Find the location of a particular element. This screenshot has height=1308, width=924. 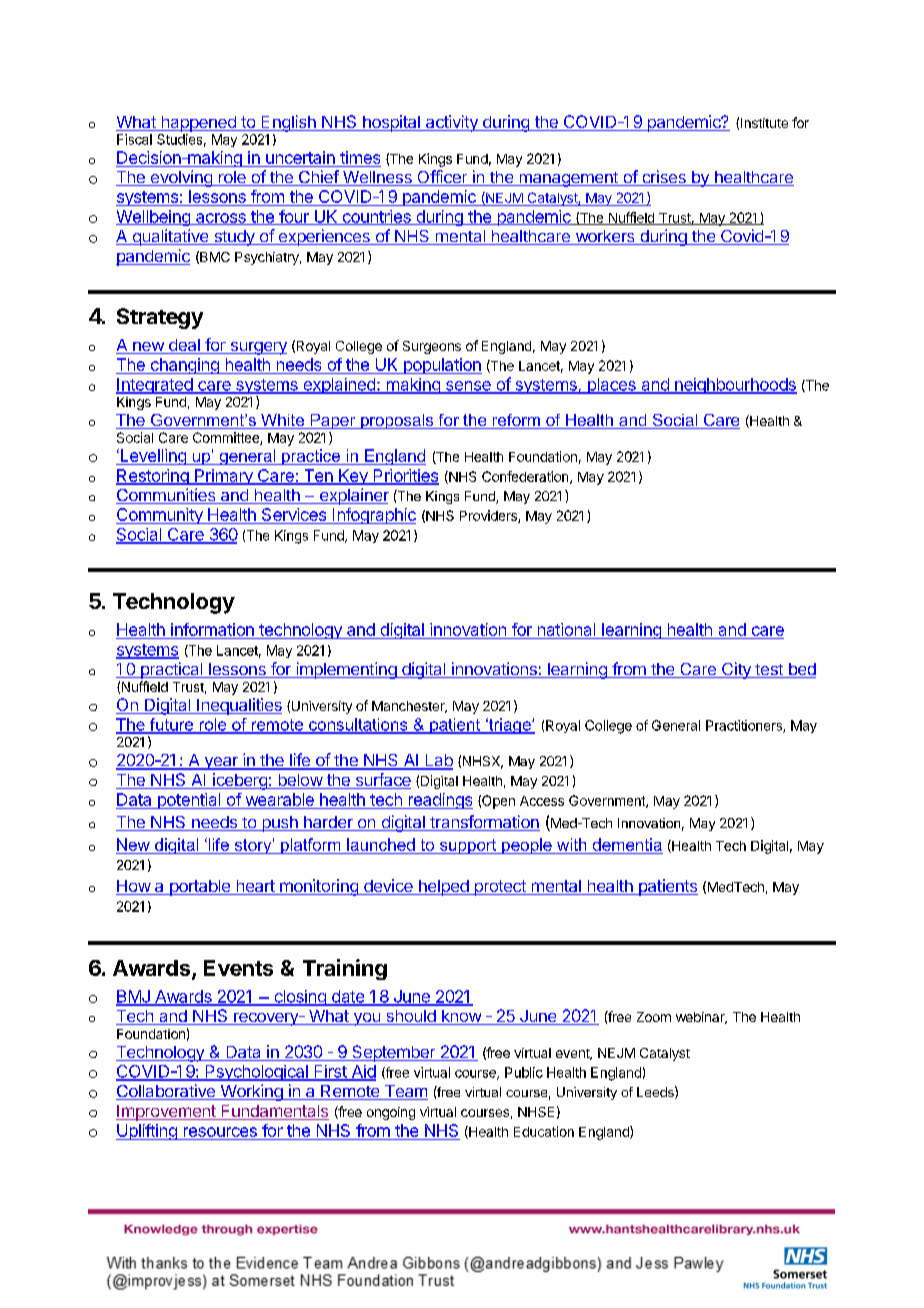

Officer is located at coordinates (442, 178).
